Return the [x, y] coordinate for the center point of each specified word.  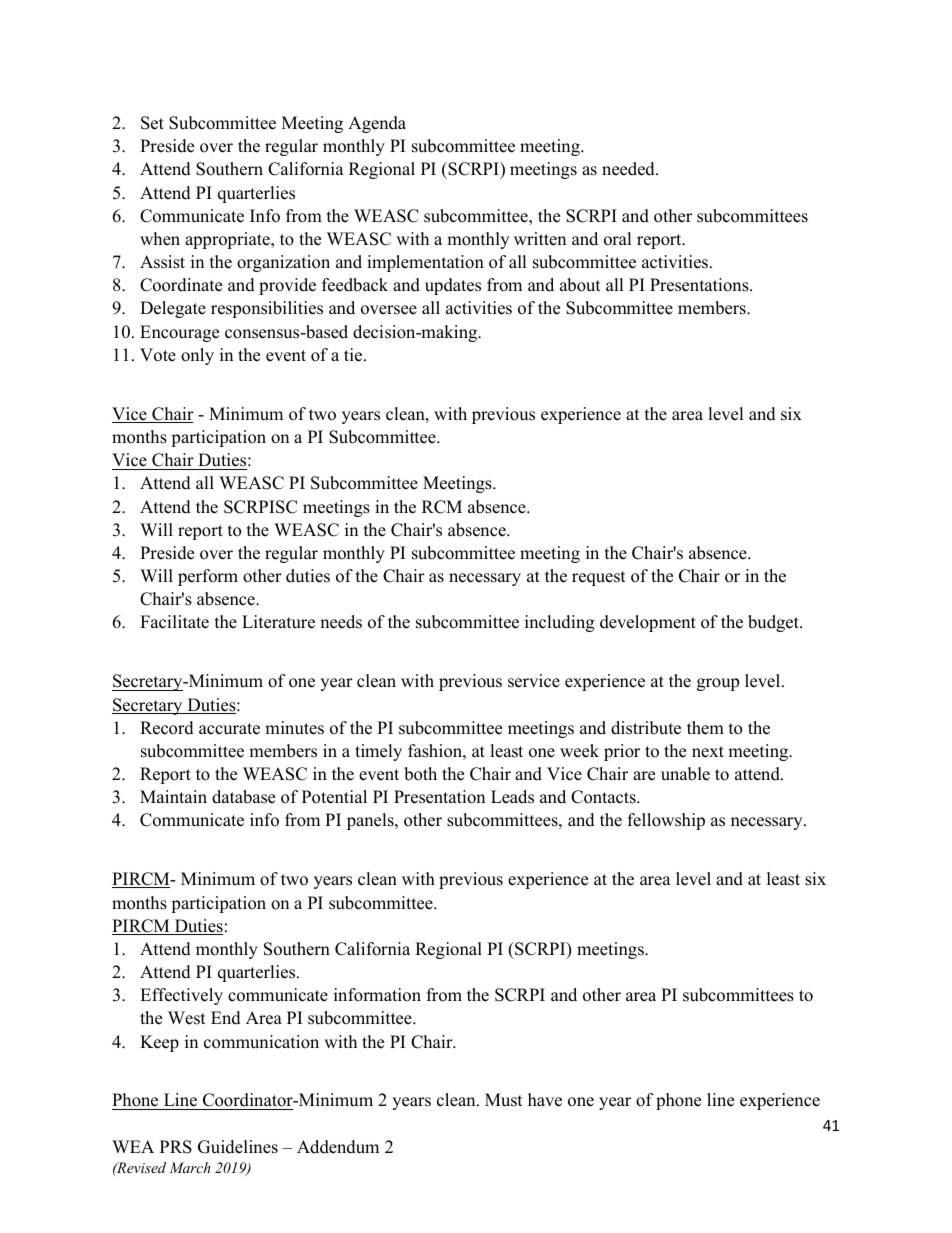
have [545, 1100]
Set [152, 123]
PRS [176, 1147]
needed [629, 169]
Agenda [377, 124]
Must [504, 1100]
